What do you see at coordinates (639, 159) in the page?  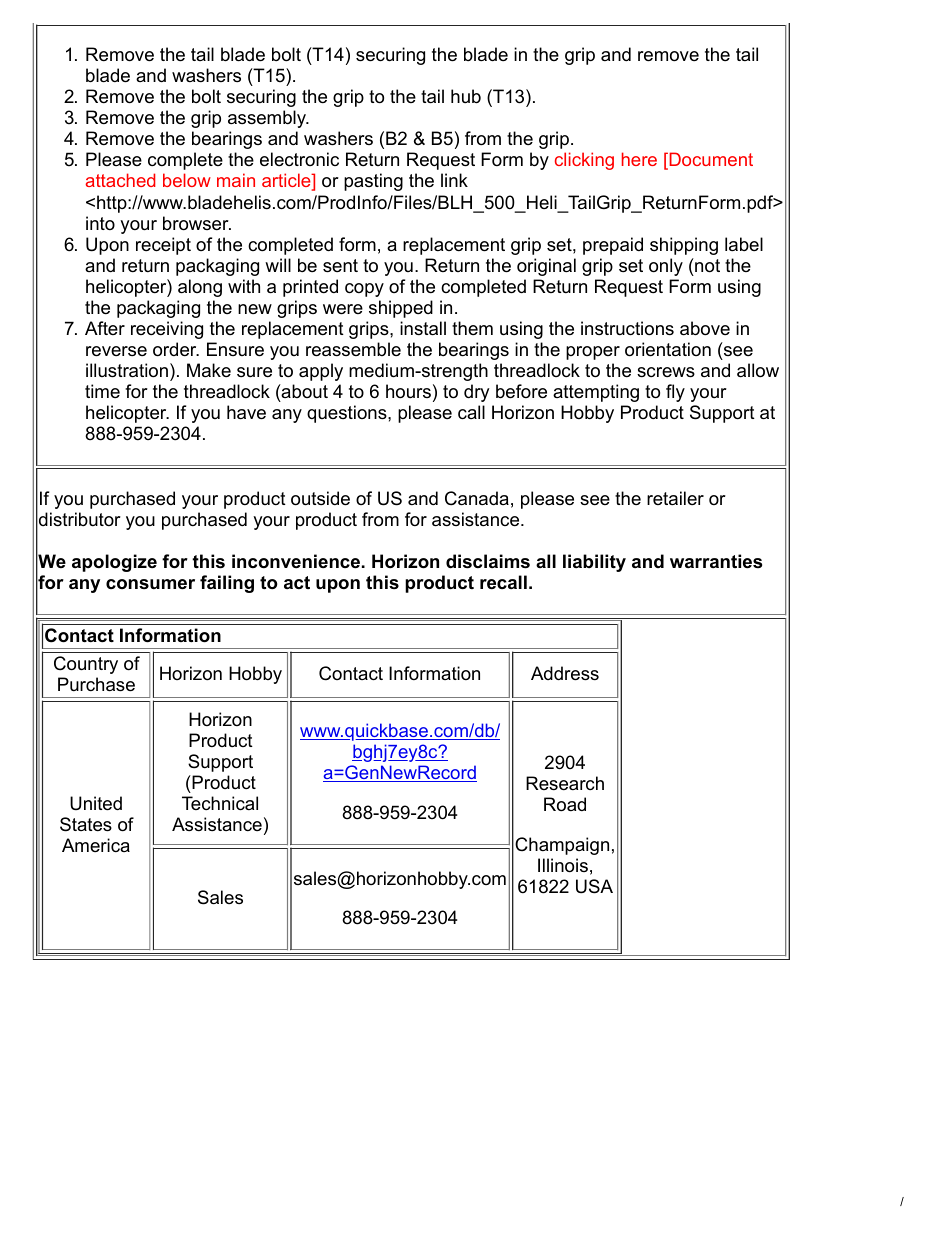 I see `here` at bounding box center [639, 159].
